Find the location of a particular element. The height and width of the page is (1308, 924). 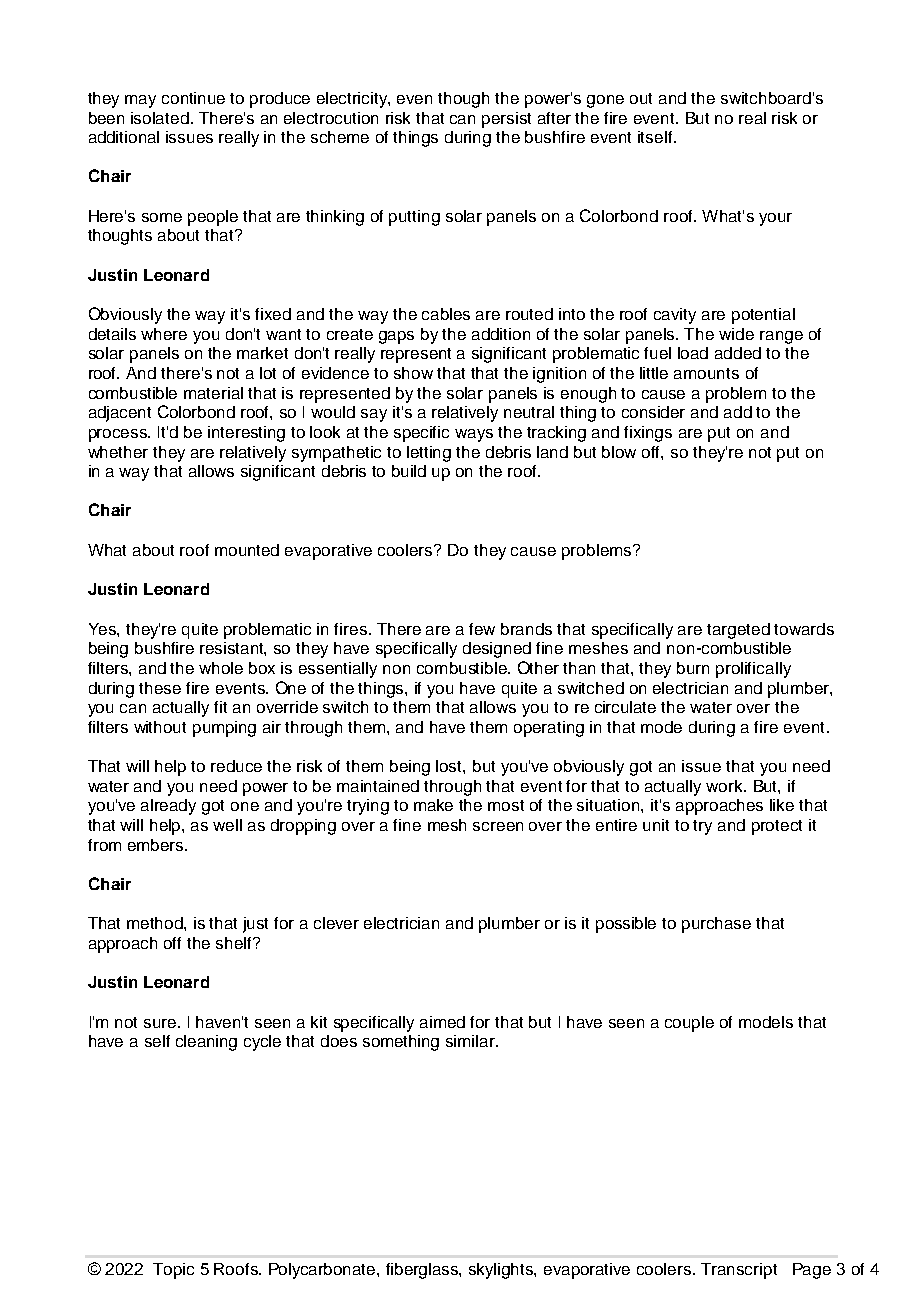

similar is located at coordinates (472, 1041).
